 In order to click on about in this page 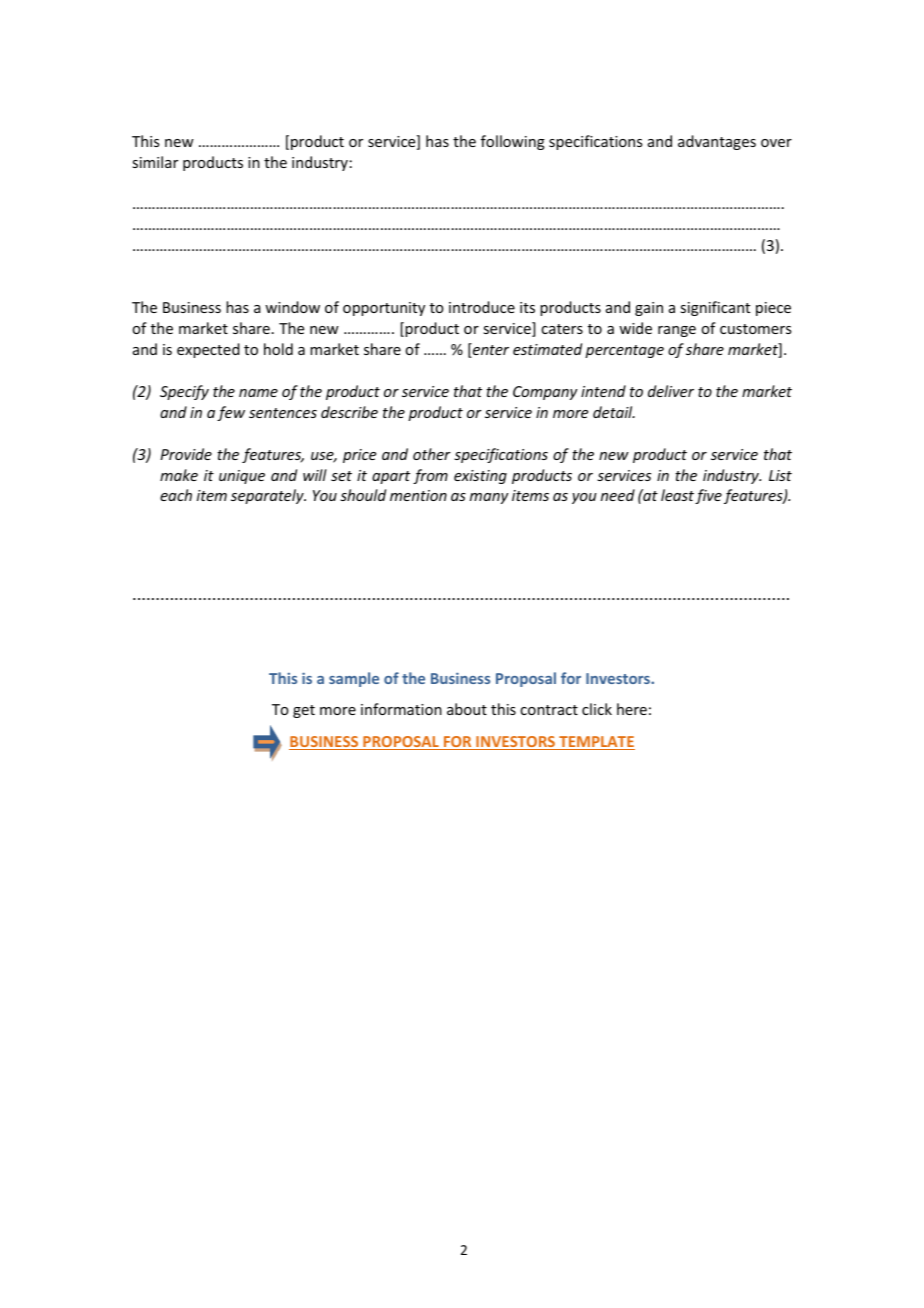, I will do `click(467, 709)`.
